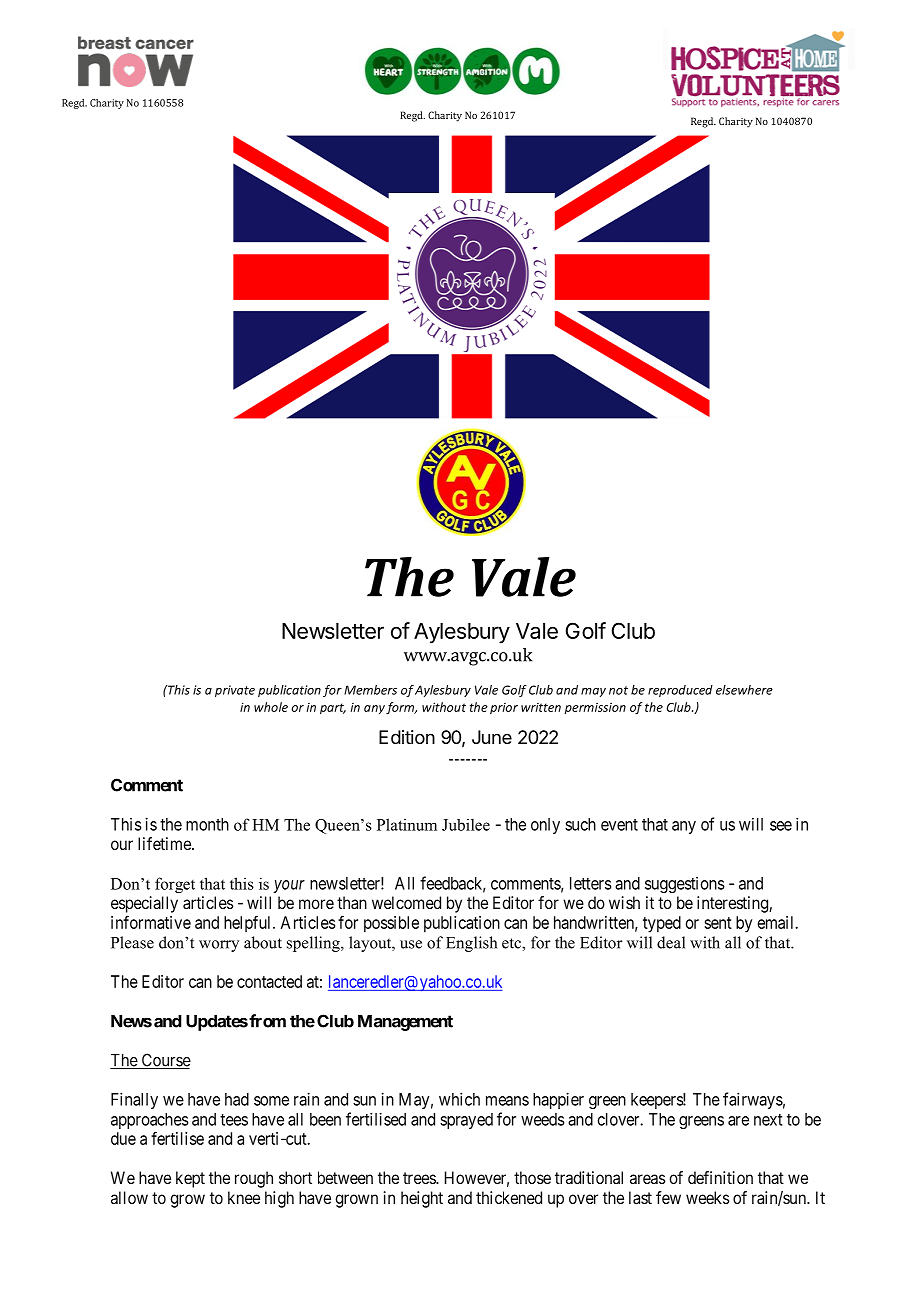  Describe the element at coordinates (466, 825) in the page. I see `Jubilee` at that location.
